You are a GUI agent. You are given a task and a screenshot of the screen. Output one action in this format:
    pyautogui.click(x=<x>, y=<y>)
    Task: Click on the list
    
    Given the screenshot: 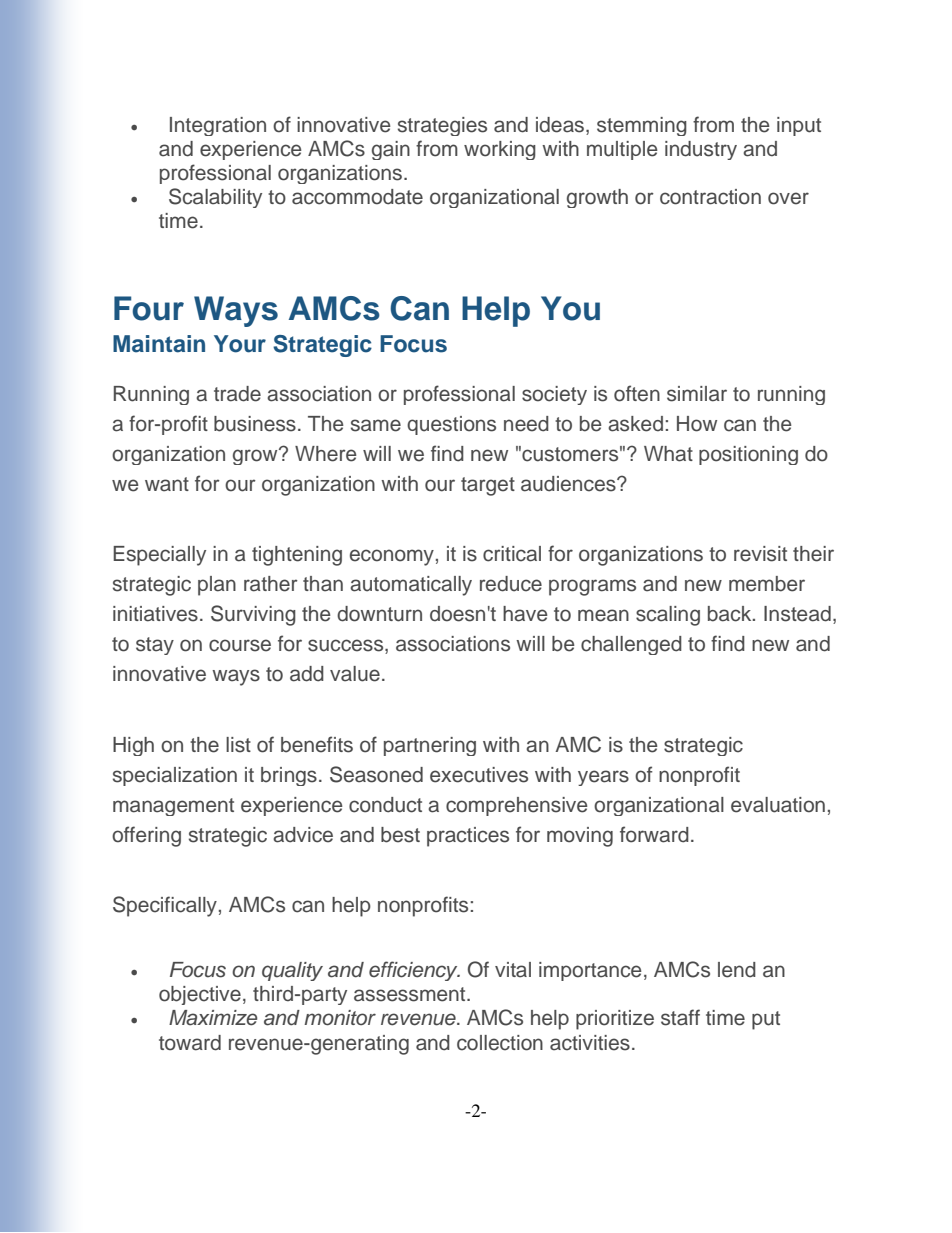 What is the action you would take?
    pyautogui.click(x=238, y=745)
